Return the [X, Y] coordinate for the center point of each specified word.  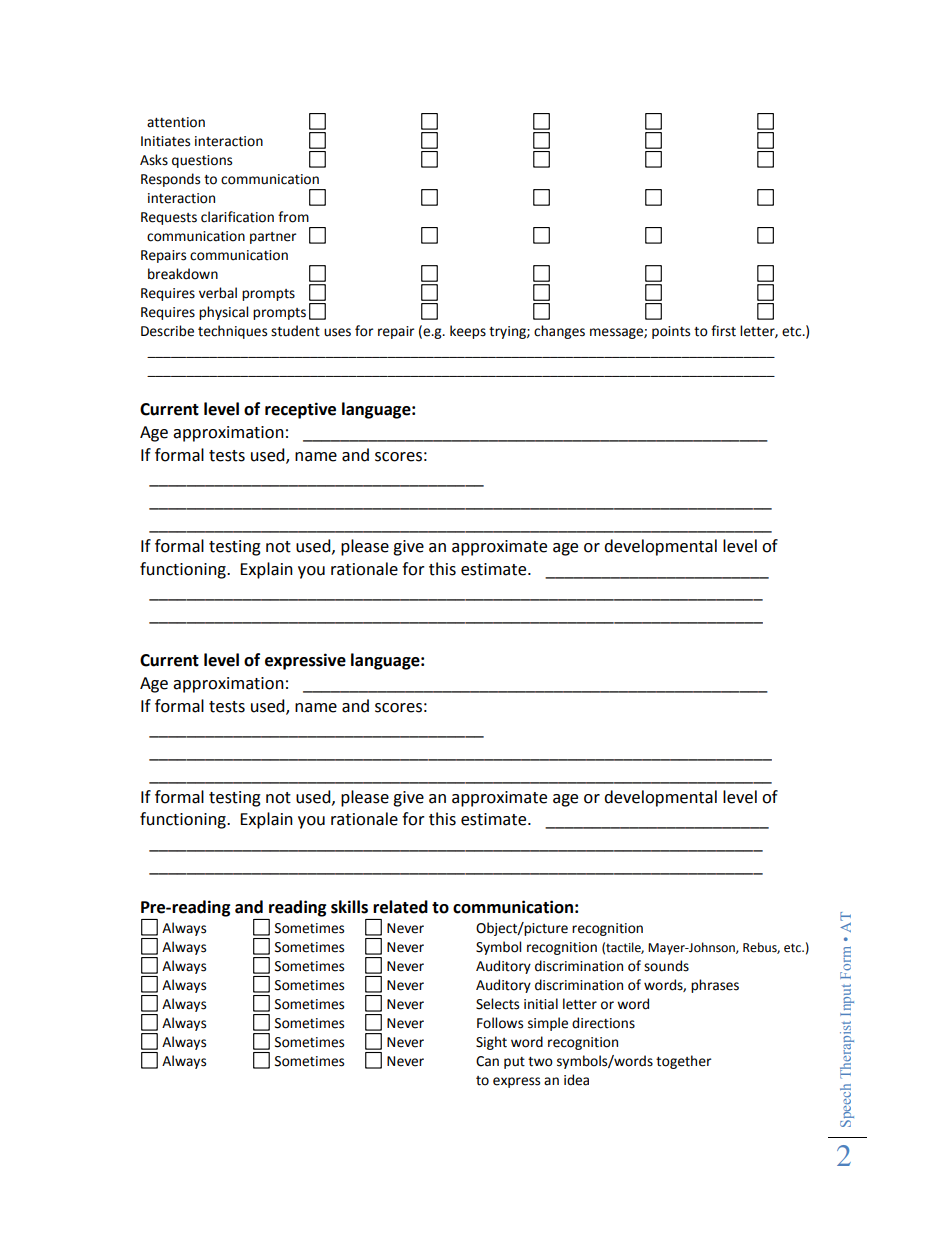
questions [202, 161]
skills [349, 907]
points [671, 332]
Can [487, 1061]
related [400, 907]
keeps [468, 332]
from [293, 217]
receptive [300, 410]
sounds [666, 966]
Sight [491, 1043]
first [723, 331]
